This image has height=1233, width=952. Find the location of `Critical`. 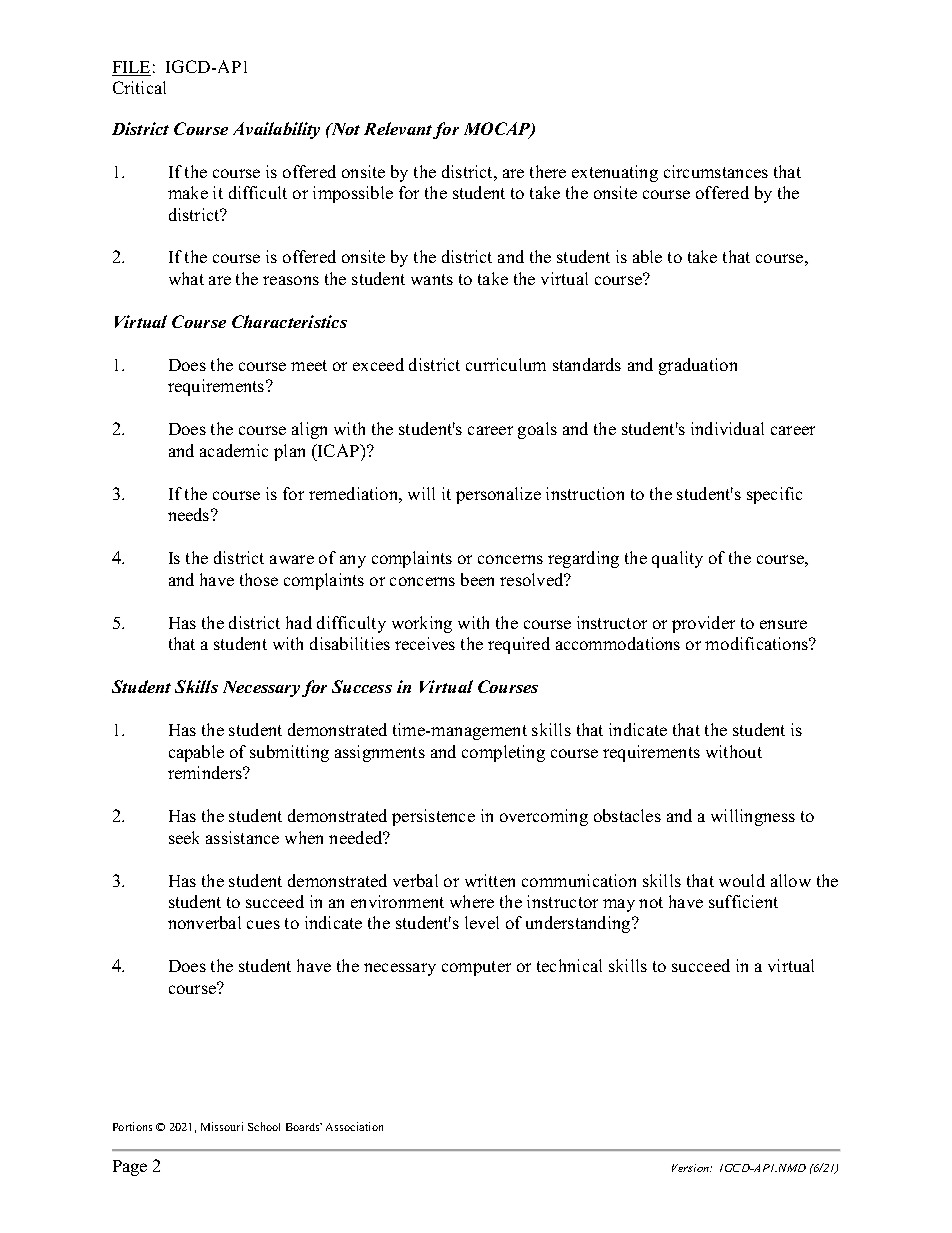

Critical is located at coordinates (139, 87).
